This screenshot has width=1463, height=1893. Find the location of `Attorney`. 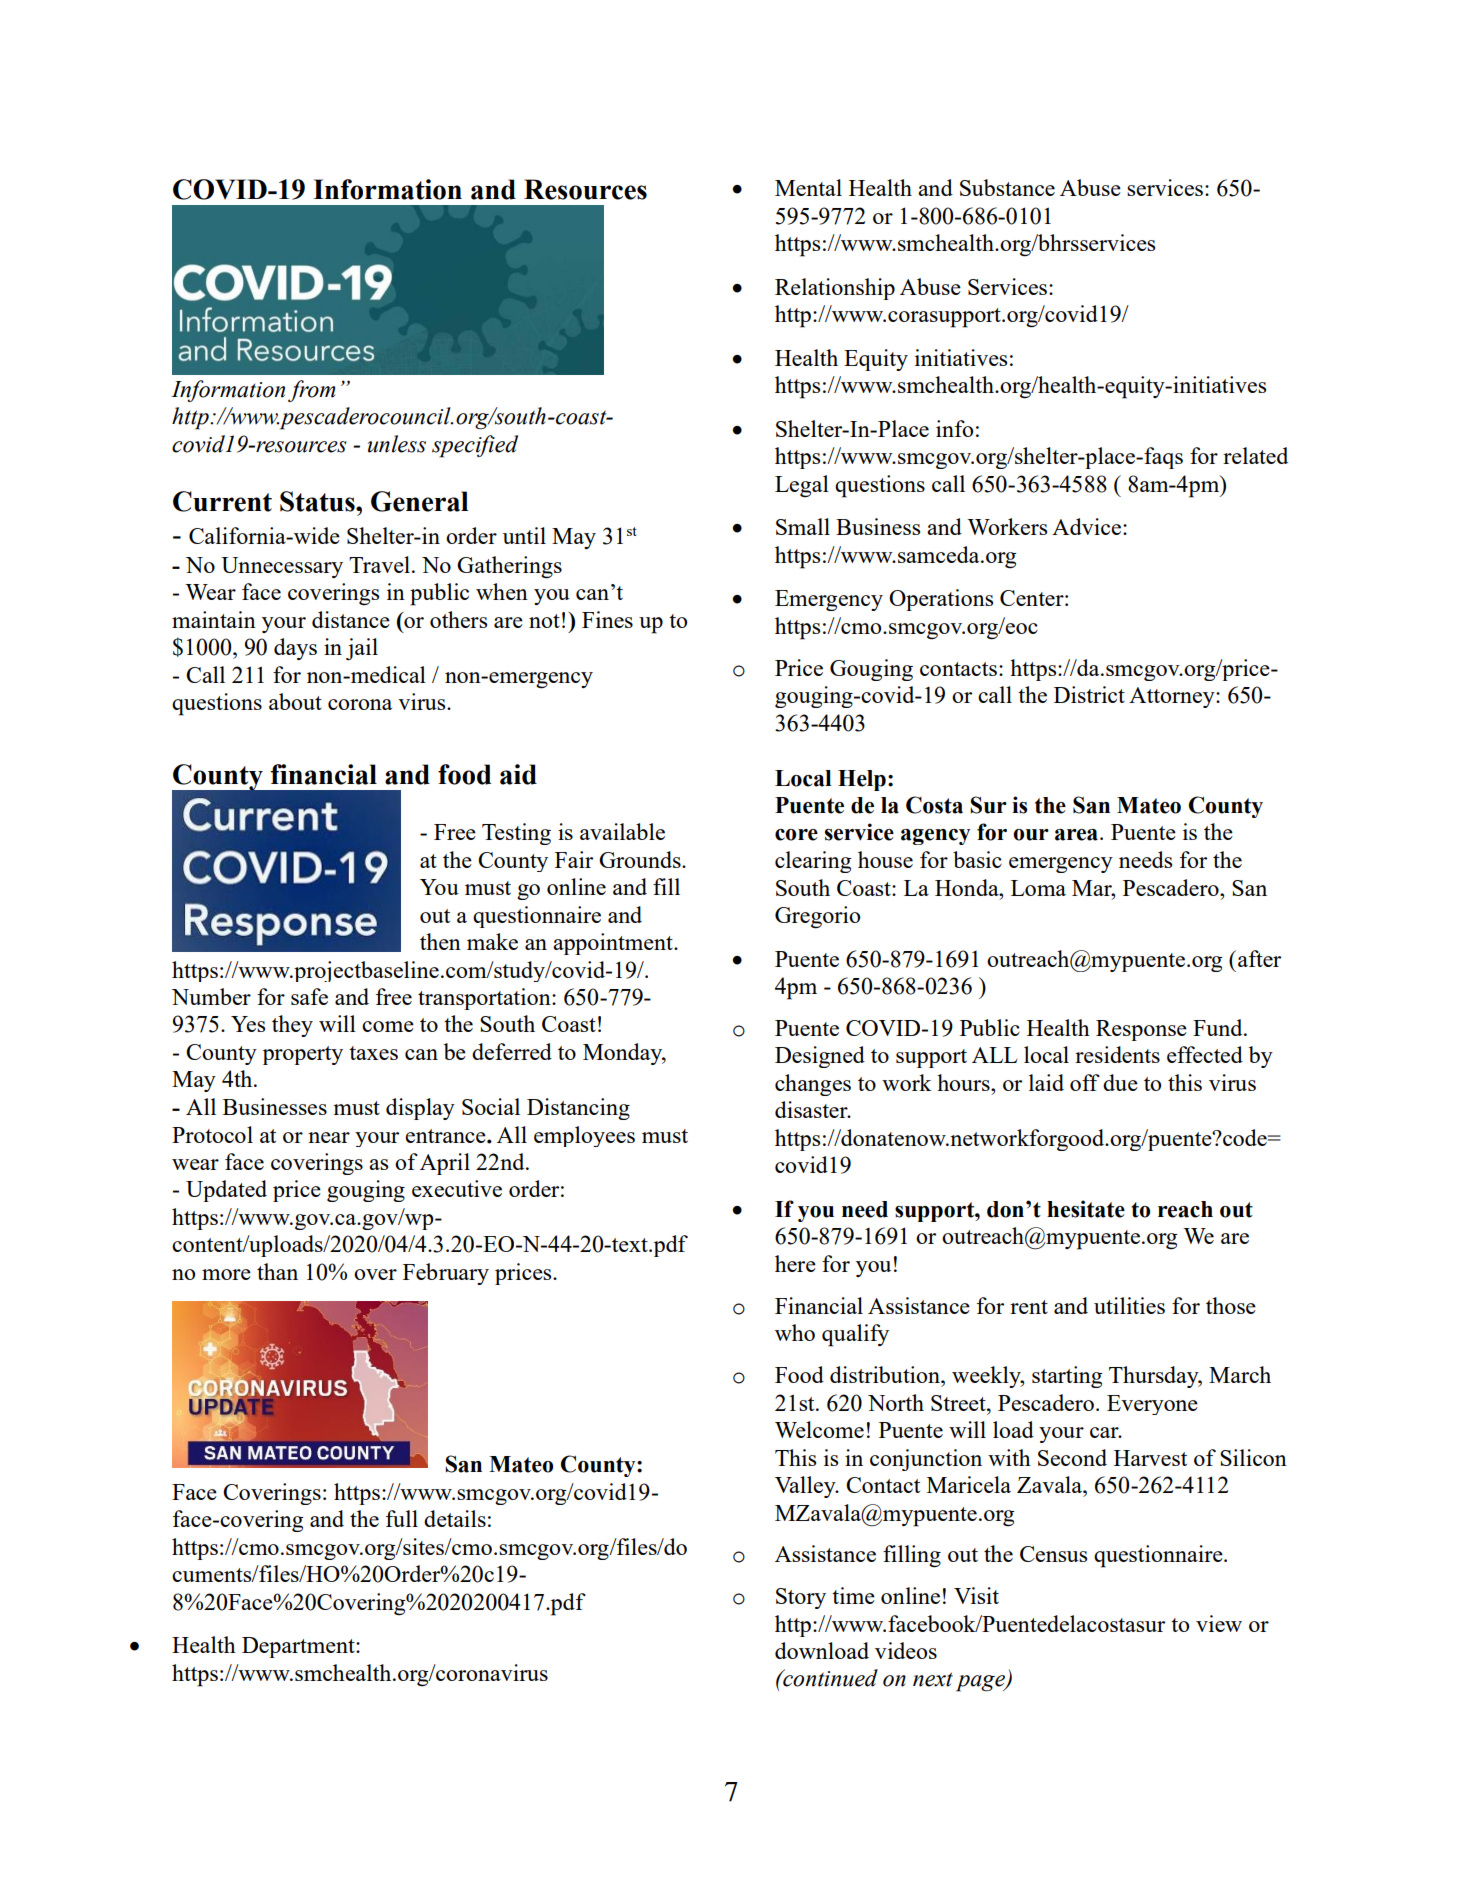

Attorney is located at coordinates (1173, 697).
